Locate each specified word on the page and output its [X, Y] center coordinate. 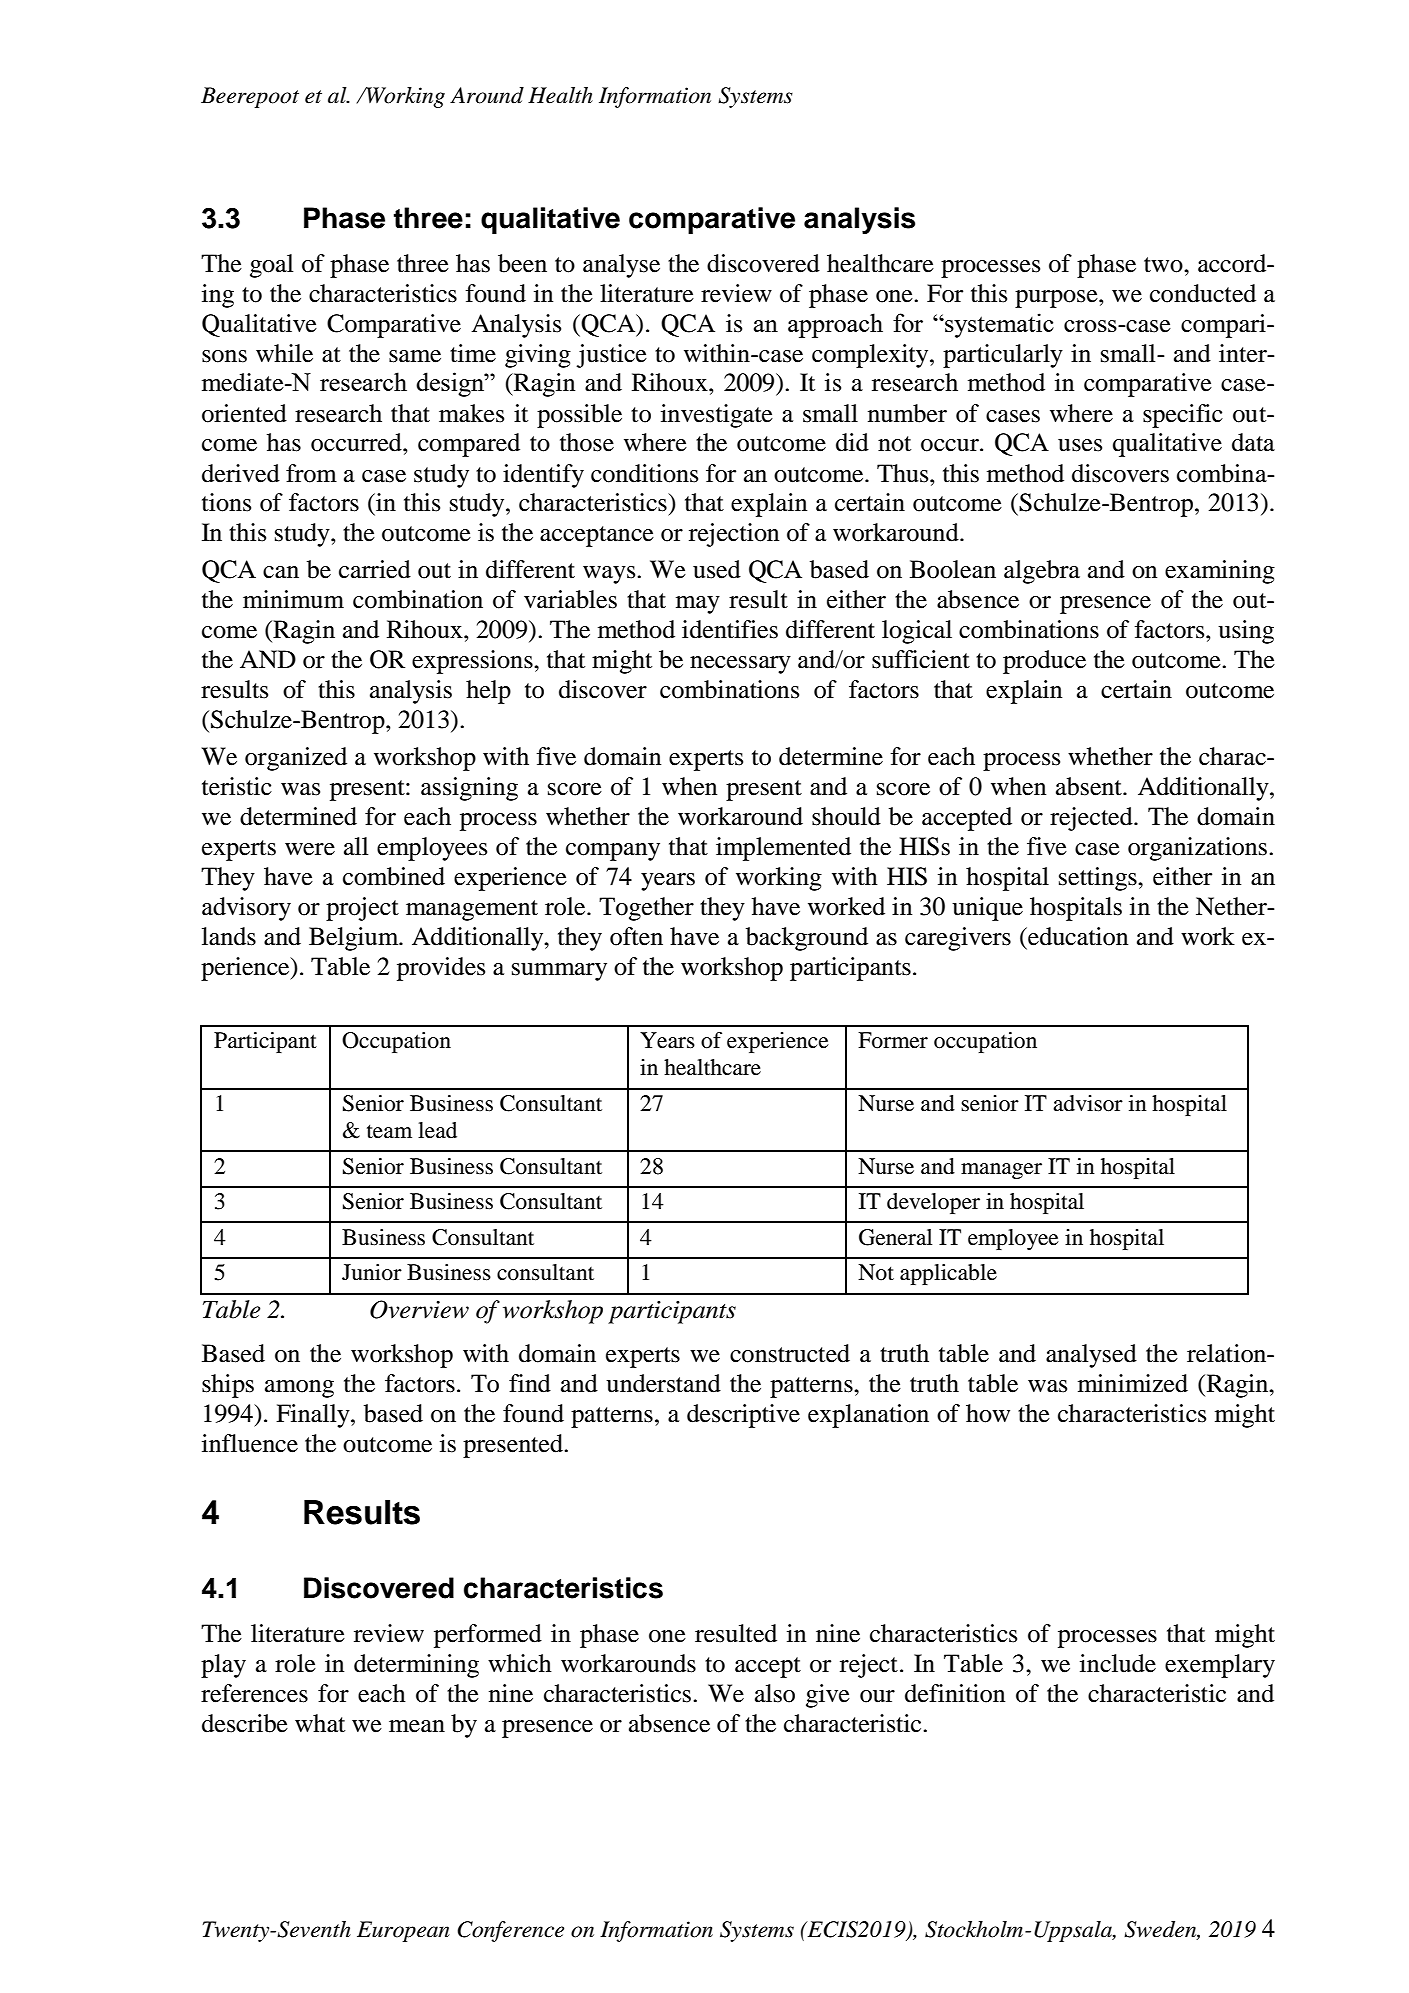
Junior [372, 1272]
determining [416, 1666]
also [775, 1693]
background [807, 939]
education [1077, 936]
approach [835, 325]
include [1118, 1663]
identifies [730, 629]
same [415, 356]
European [403, 1931]
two [1164, 265]
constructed [790, 1353]
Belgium [355, 939]
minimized [1133, 1383]
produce [1044, 662]
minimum [293, 599]
